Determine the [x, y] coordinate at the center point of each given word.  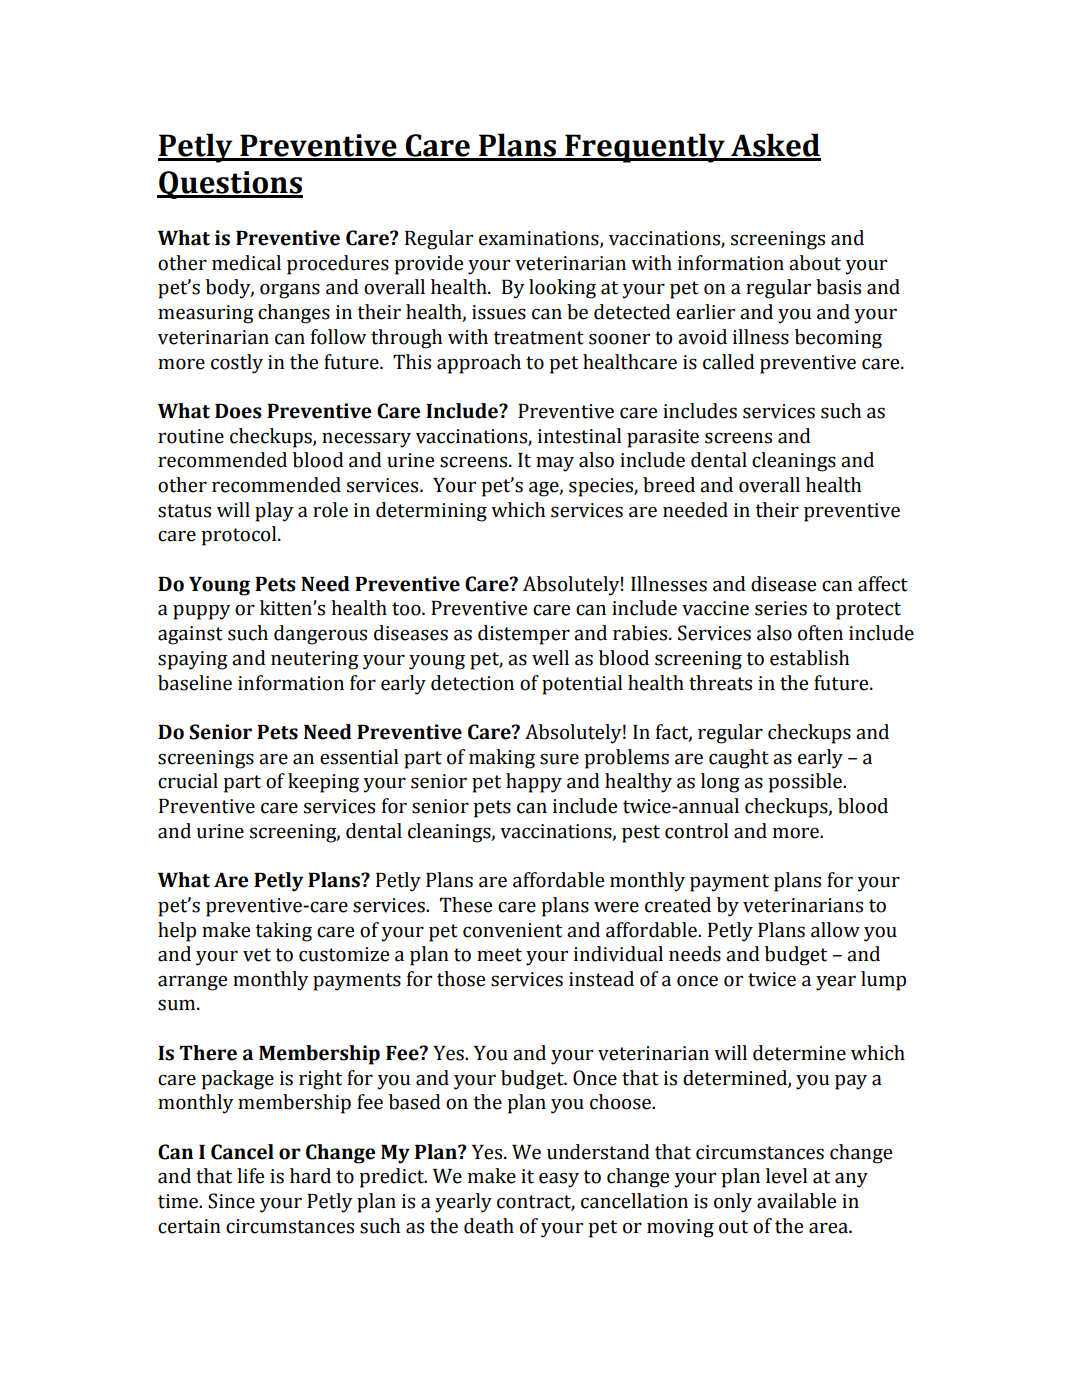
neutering [315, 660]
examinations [540, 239]
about [815, 263]
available [796, 1201]
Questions [230, 185]
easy [559, 1180]
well [550, 658]
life [250, 1176]
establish [809, 658]
